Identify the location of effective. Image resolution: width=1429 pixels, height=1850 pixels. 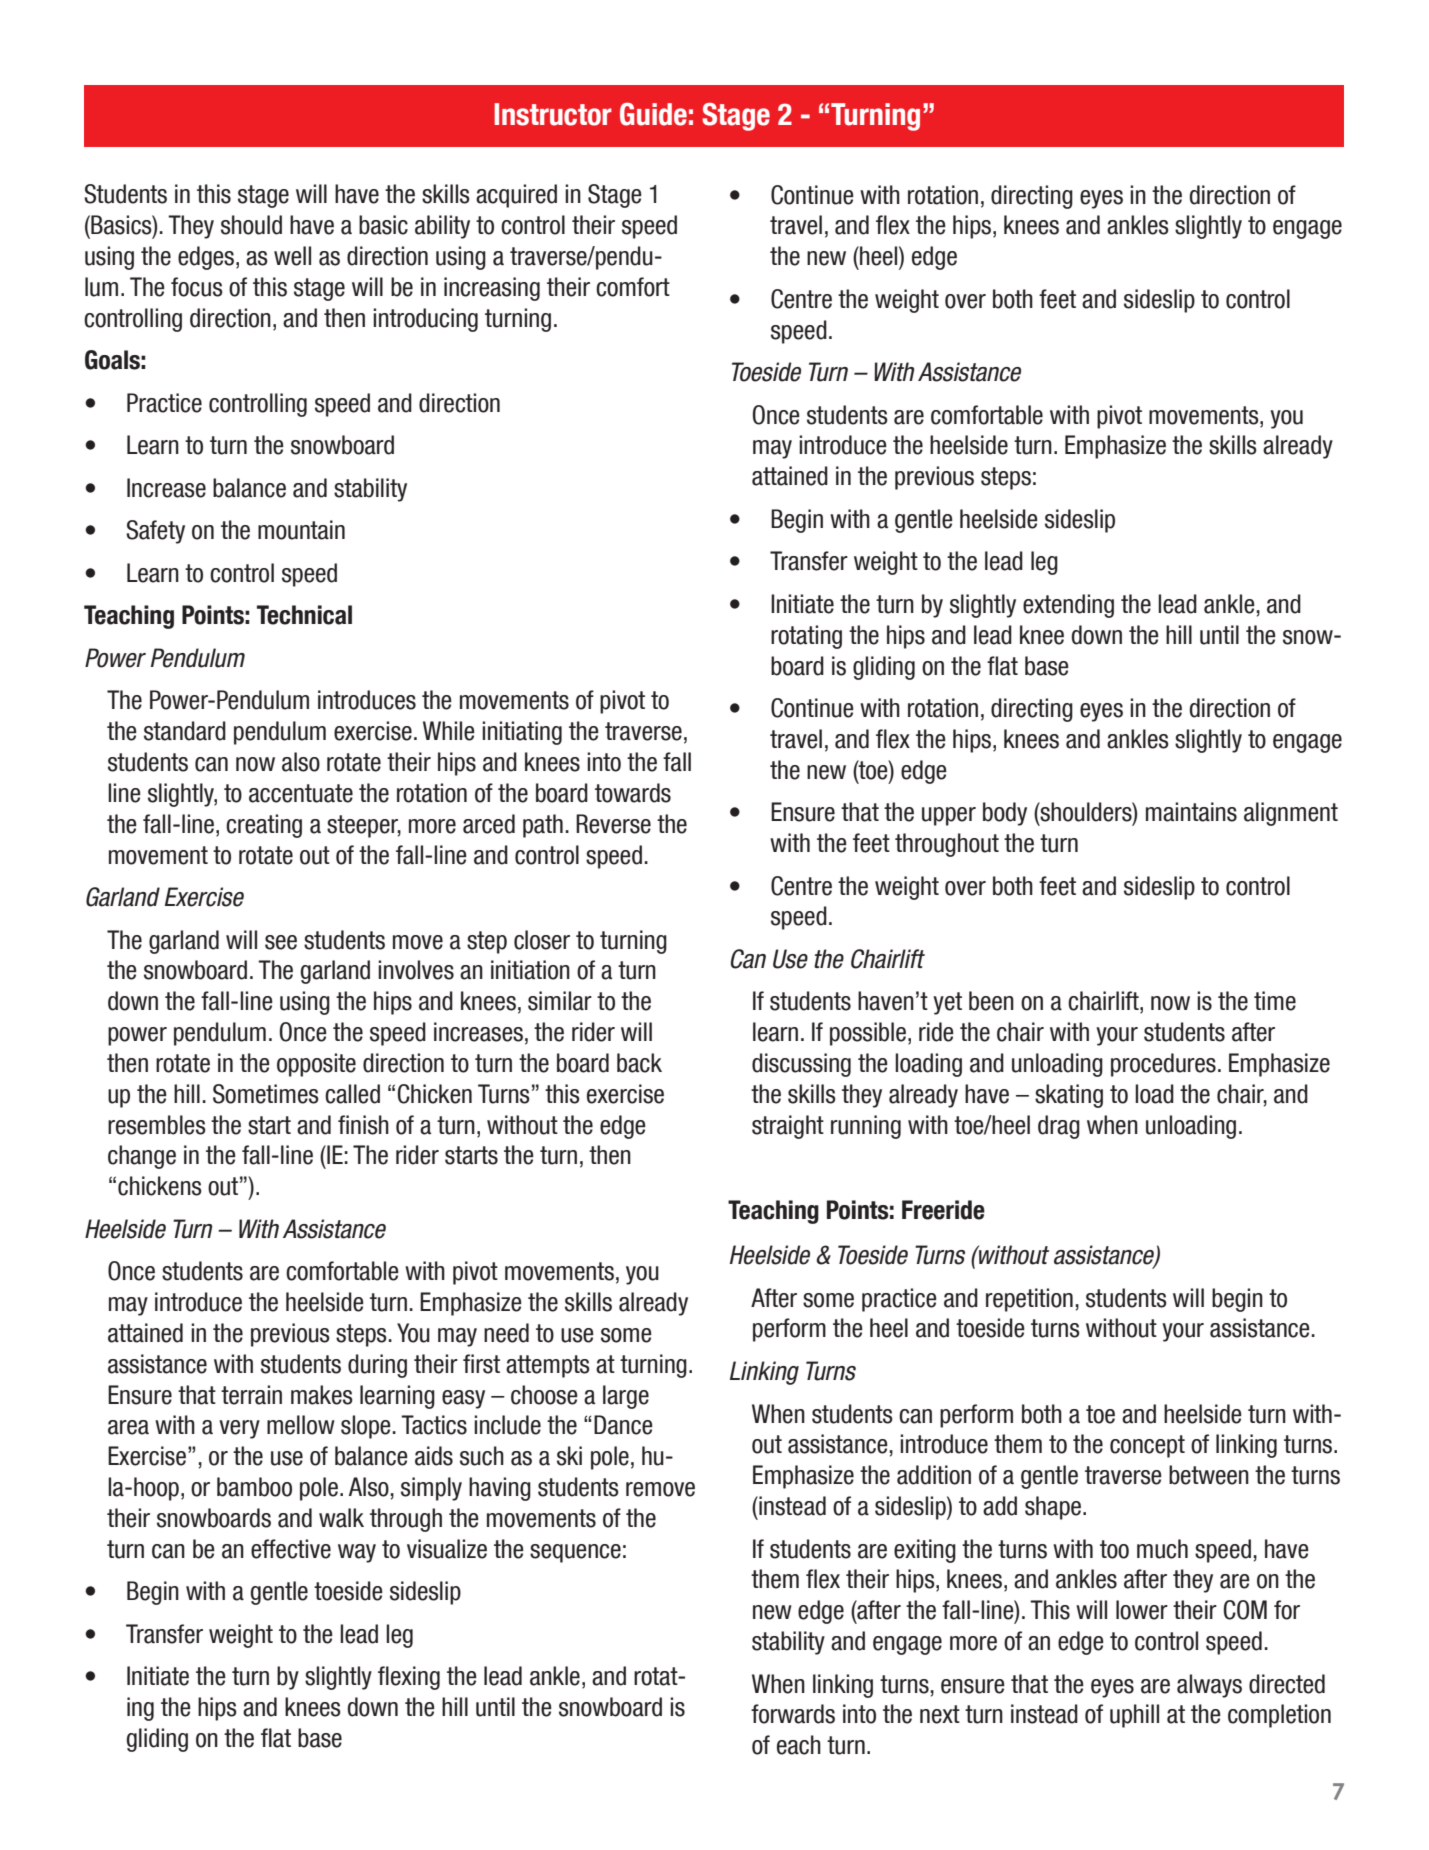
(291, 1549).
